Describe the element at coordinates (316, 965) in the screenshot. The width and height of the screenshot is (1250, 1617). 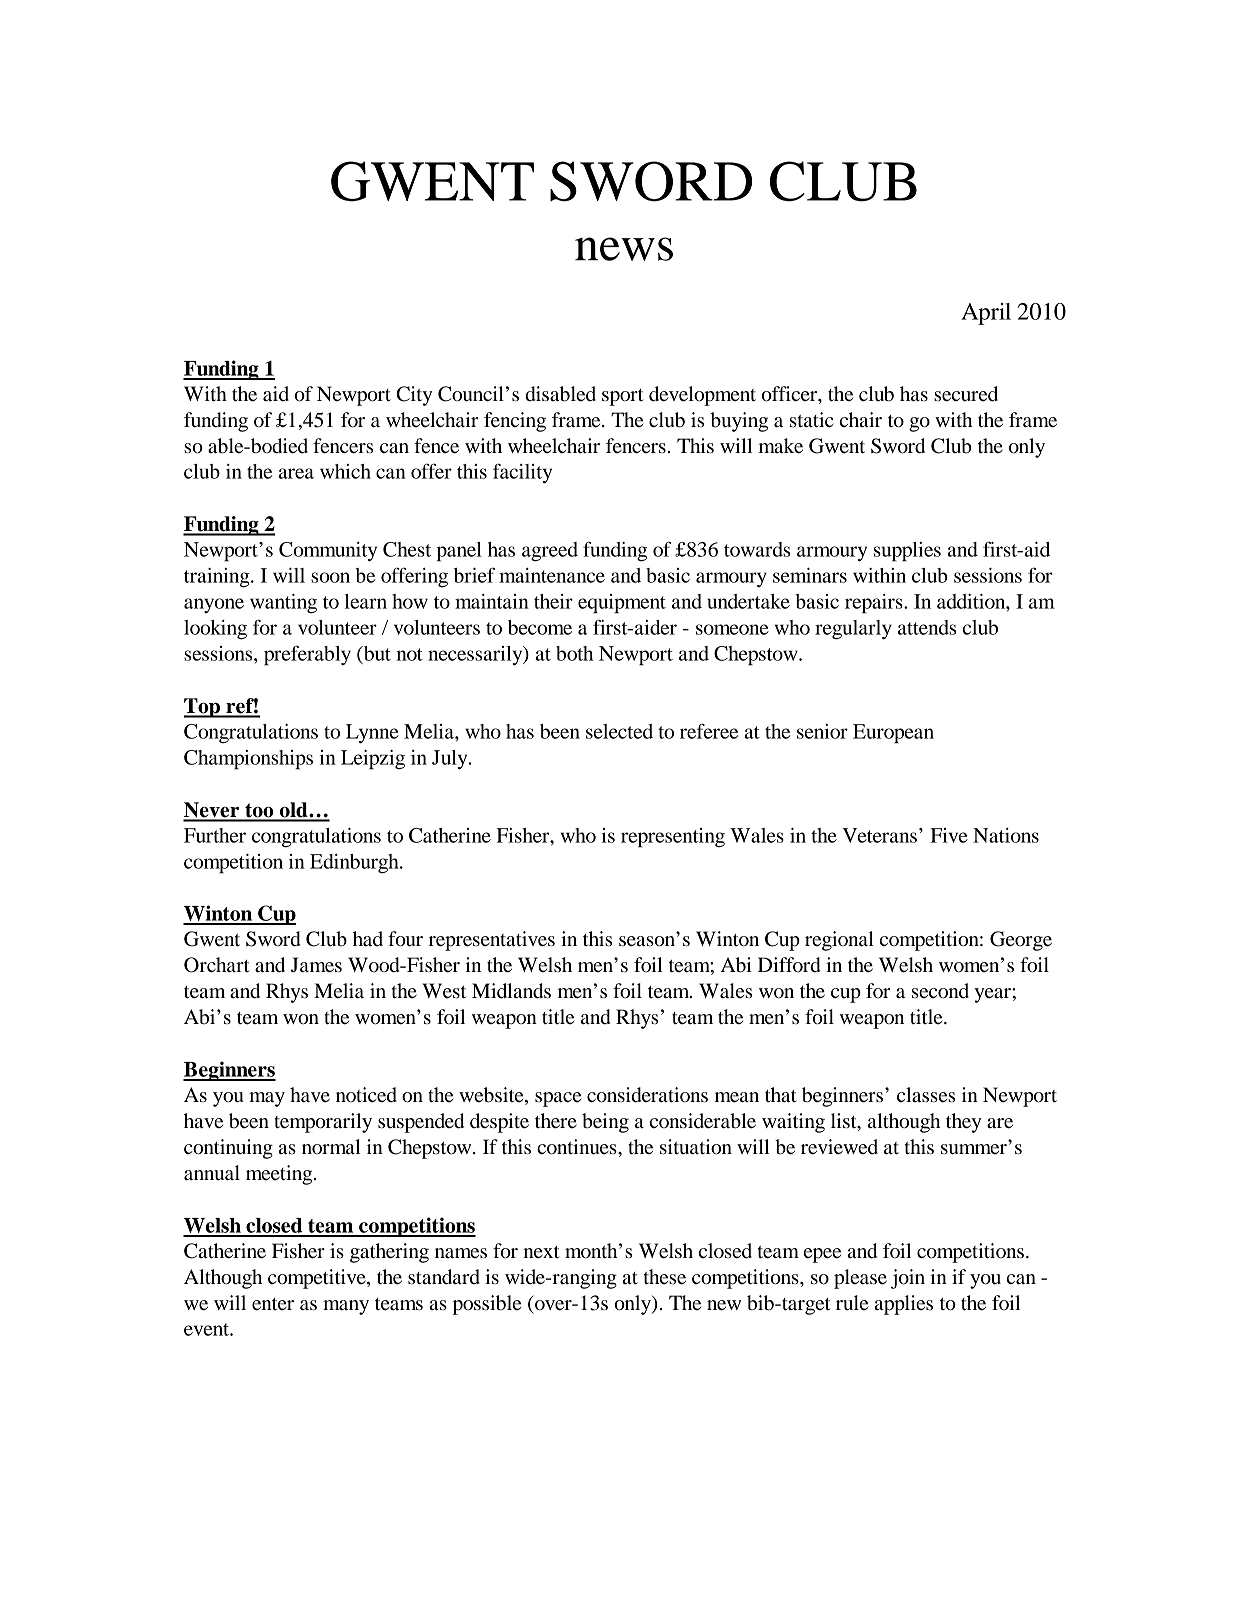
I see `James` at that location.
